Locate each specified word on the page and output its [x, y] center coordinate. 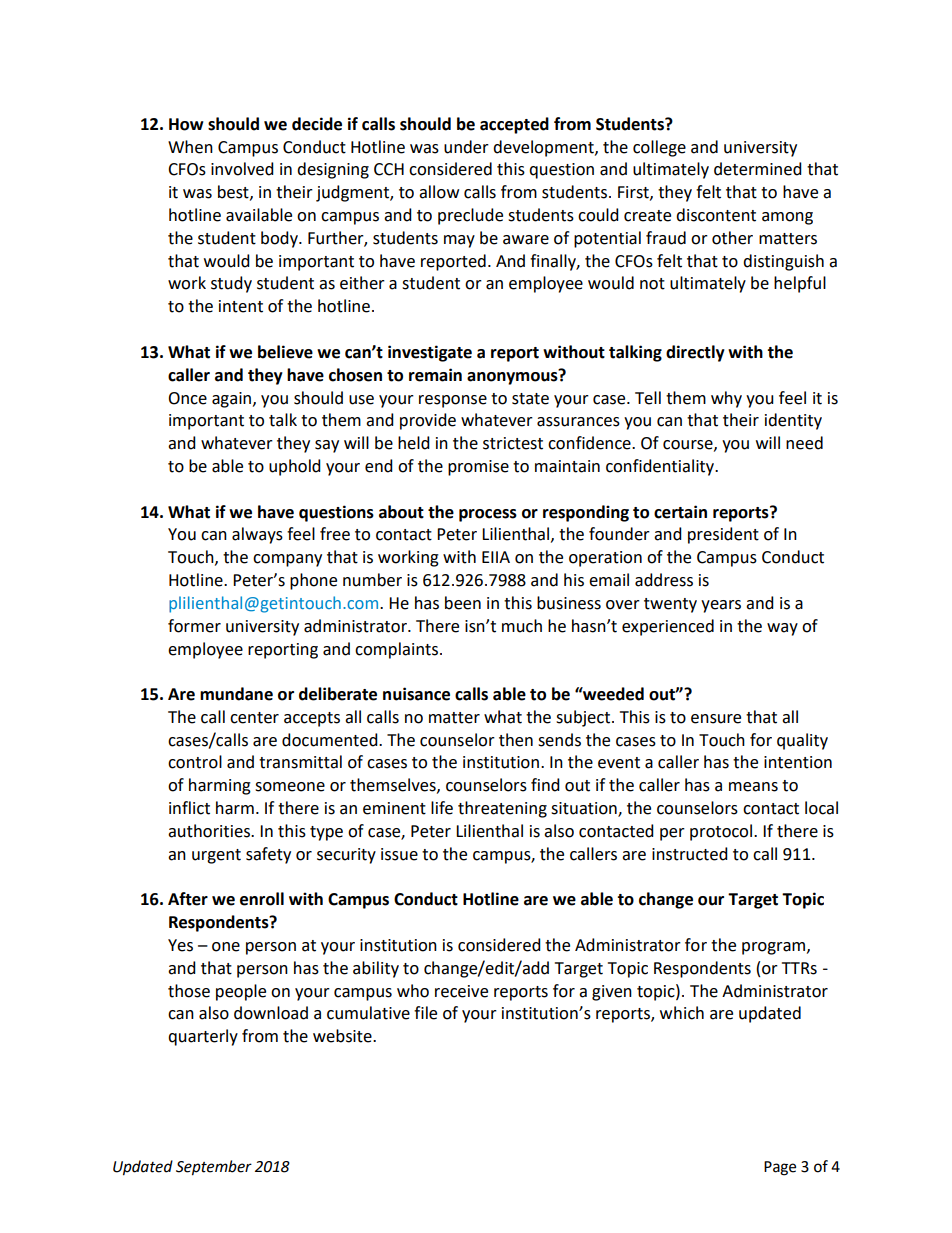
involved [242, 169]
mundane [236, 694]
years [721, 606]
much [522, 626]
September [214, 1168]
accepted [514, 125]
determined [758, 169]
